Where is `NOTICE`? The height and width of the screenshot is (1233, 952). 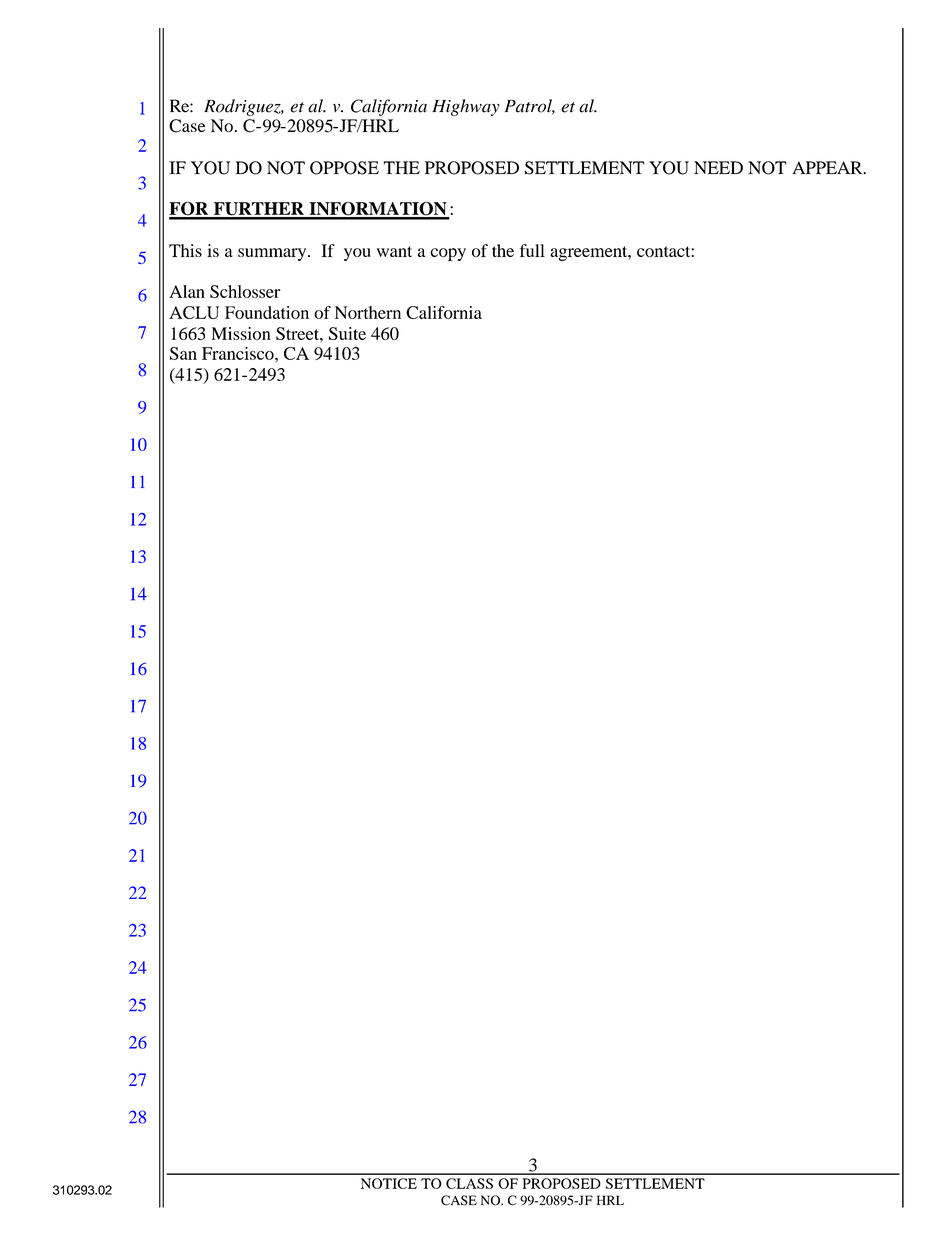
NOTICE is located at coordinates (389, 1183).
